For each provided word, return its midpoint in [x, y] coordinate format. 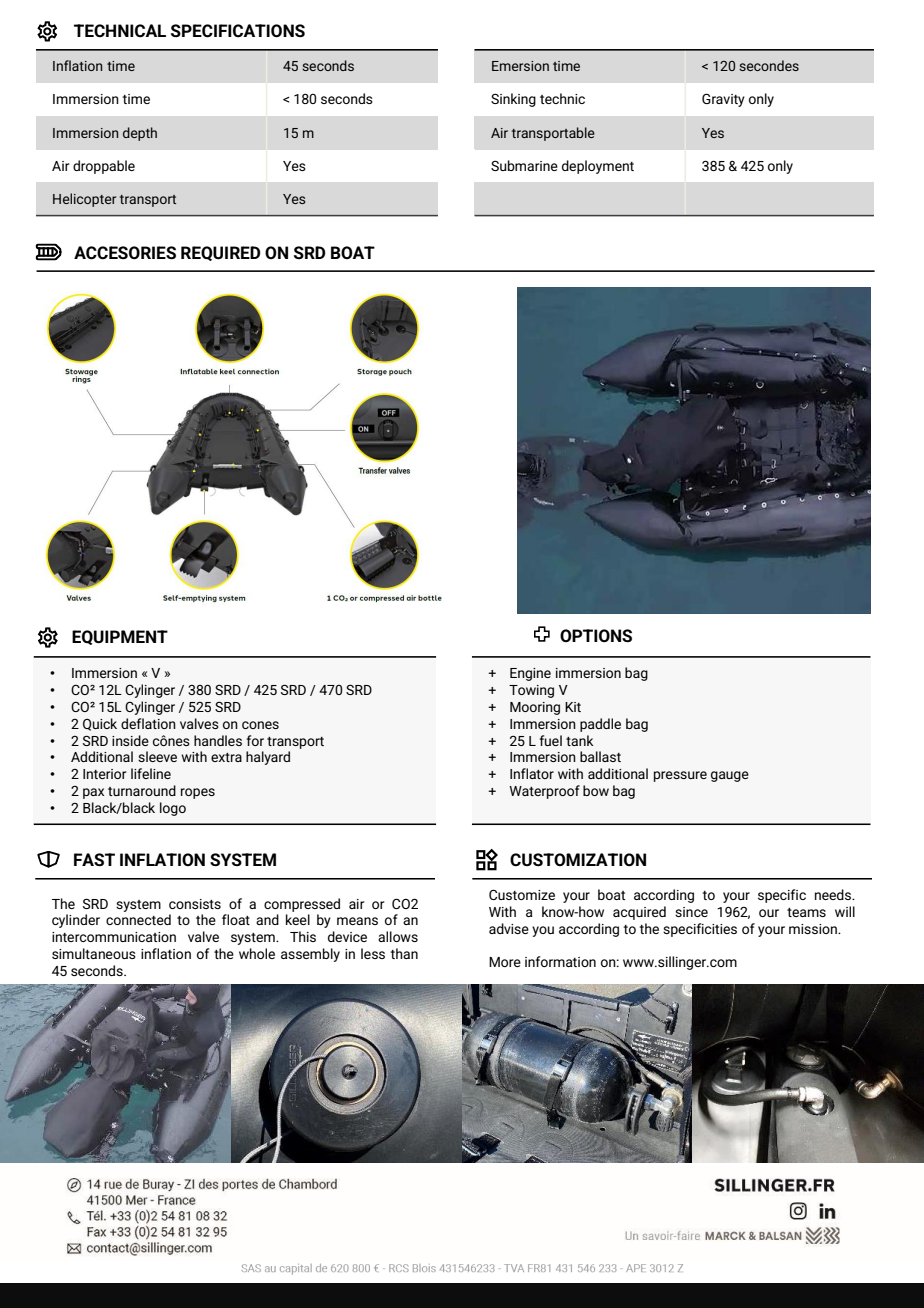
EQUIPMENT [120, 637]
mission [814, 929]
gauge [730, 776]
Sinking [513, 100]
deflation [148, 723]
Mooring [535, 708]
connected [138, 919]
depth [140, 134]
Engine [530, 674]
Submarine [524, 165]
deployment [598, 167]
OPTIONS [596, 636]
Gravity [723, 100]
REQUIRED [220, 253]
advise [509, 928]
